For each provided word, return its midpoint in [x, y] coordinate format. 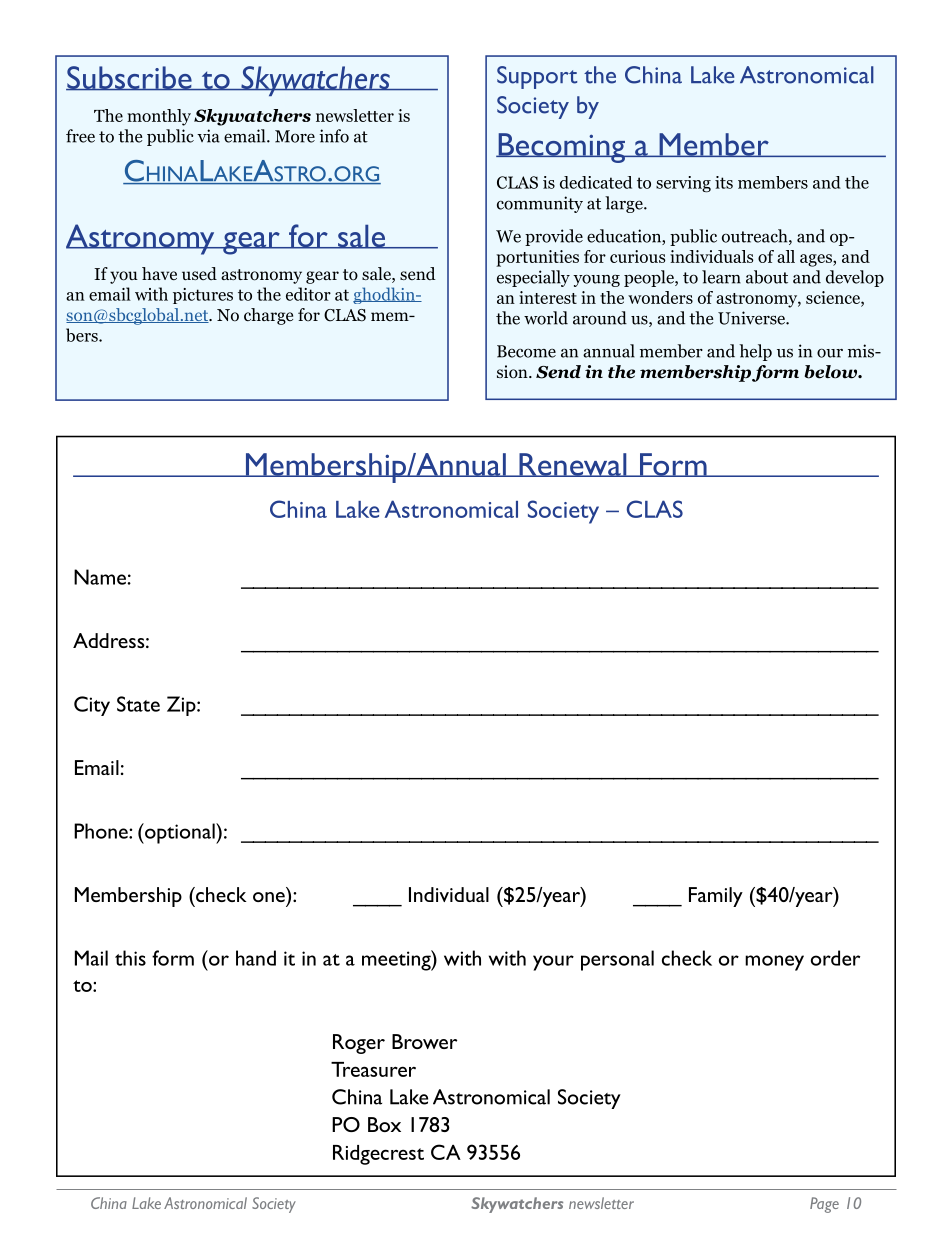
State [138, 704]
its [724, 182]
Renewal [573, 465]
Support [537, 77]
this [130, 958]
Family [716, 897]
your [553, 963]
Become [526, 351]
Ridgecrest [378, 1155]
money [774, 963]
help [755, 352]
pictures [203, 296]
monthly [159, 117]
